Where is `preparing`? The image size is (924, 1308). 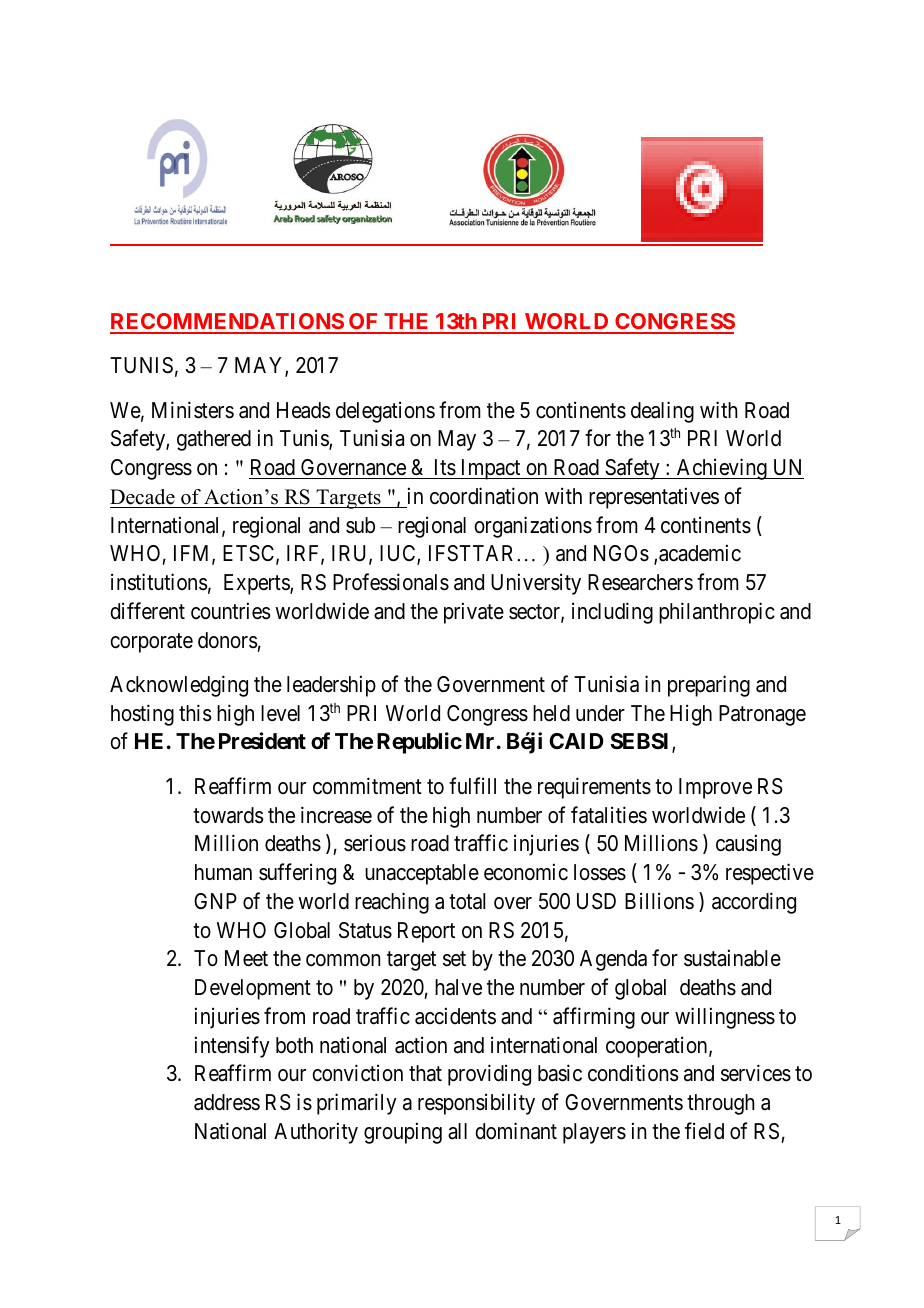 preparing is located at coordinates (709, 686).
